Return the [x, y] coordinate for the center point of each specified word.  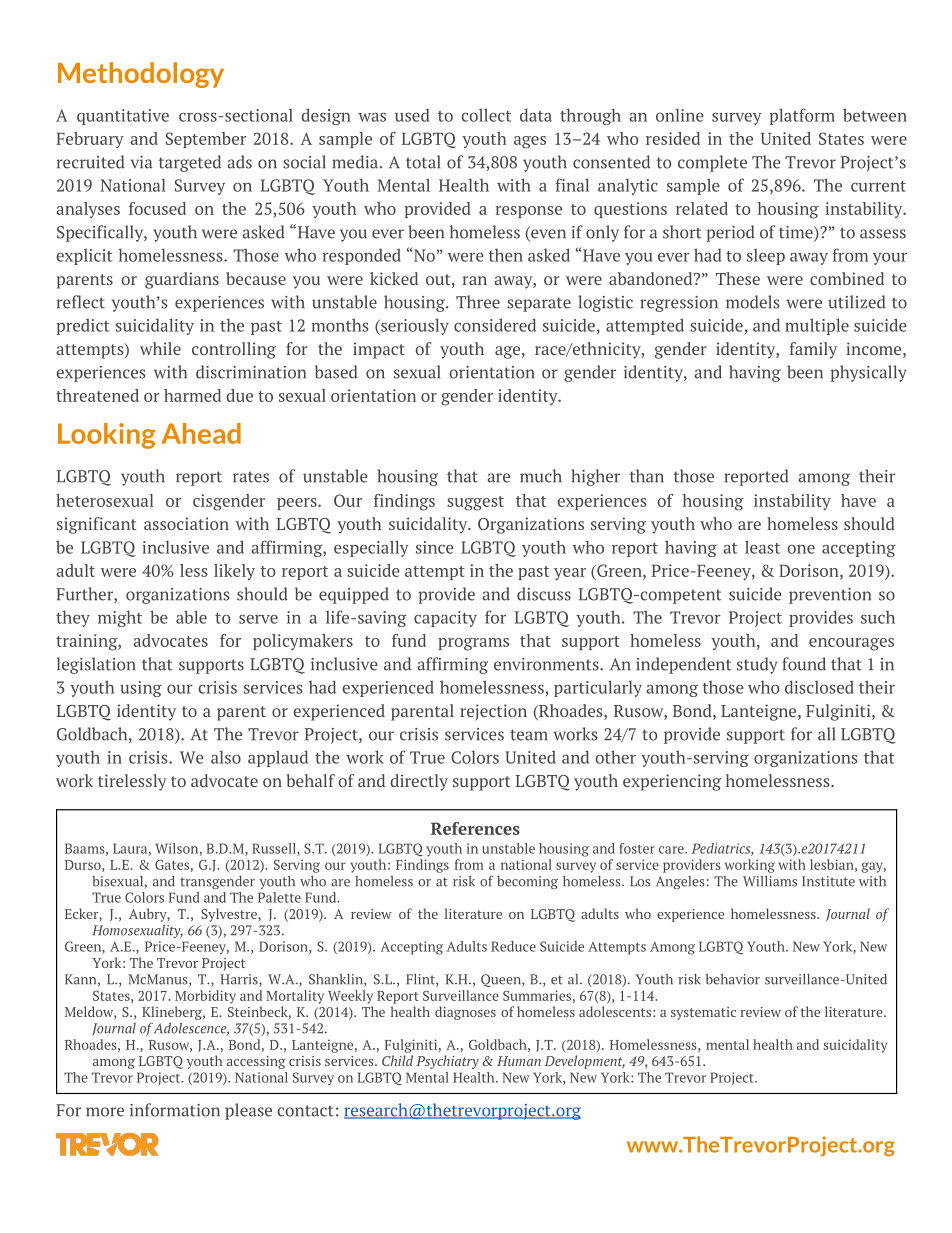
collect [486, 115]
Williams [770, 881]
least [762, 547]
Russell [275, 849]
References [475, 828]
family [813, 350]
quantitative [123, 117]
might [120, 618]
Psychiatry [447, 1062]
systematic [703, 1013]
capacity [445, 619]
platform [802, 116]
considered [495, 325]
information [175, 1110]
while [160, 348]
